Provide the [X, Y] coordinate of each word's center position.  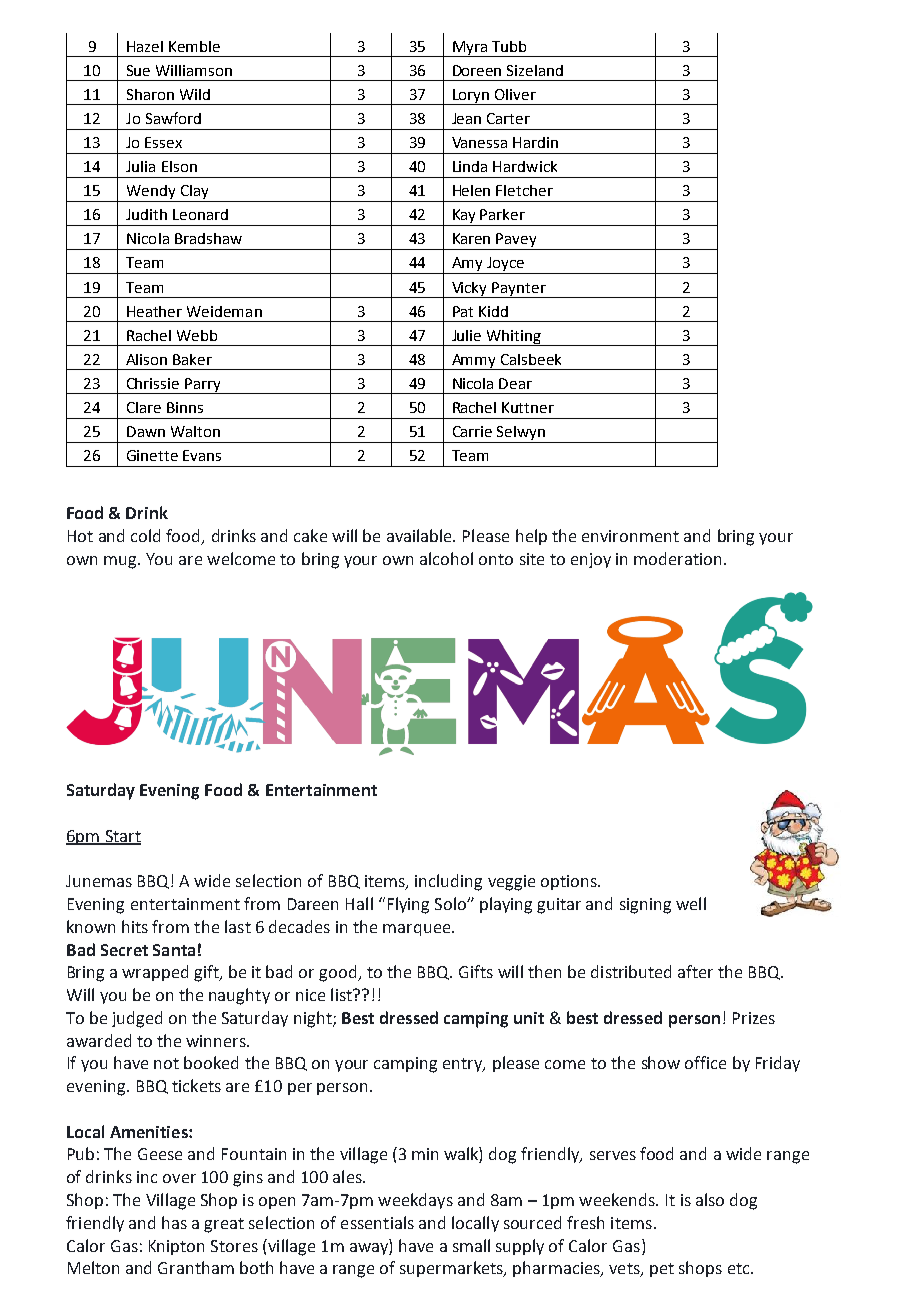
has [174, 1222]
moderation [679, 558]
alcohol [446, 558]
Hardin [535, 142]
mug [121, 562]
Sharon [150, 94]
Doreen [477, 70]
